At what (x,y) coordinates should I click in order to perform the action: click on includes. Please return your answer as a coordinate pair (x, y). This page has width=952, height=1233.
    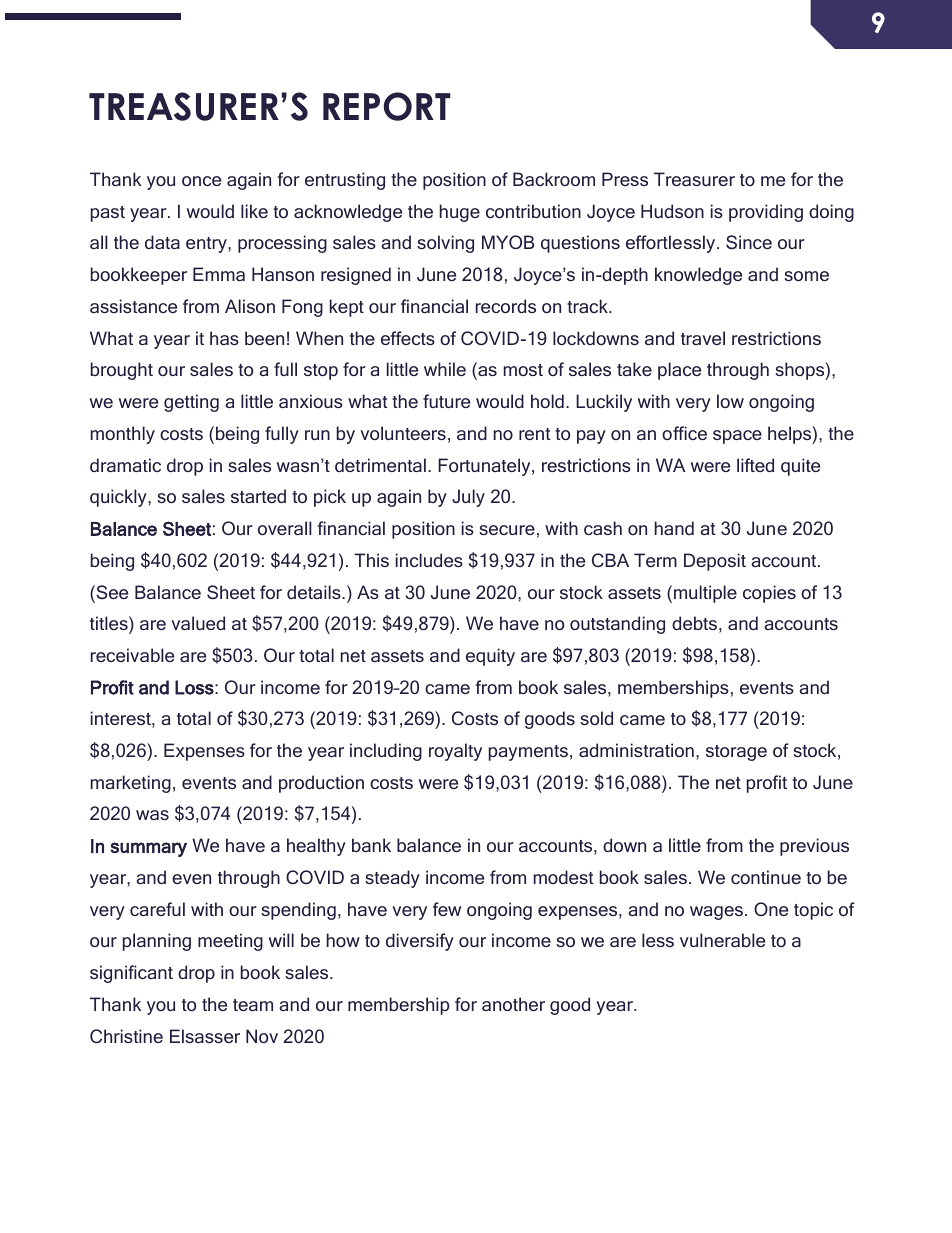
    Looking at the image, I should click on (429, 560).
